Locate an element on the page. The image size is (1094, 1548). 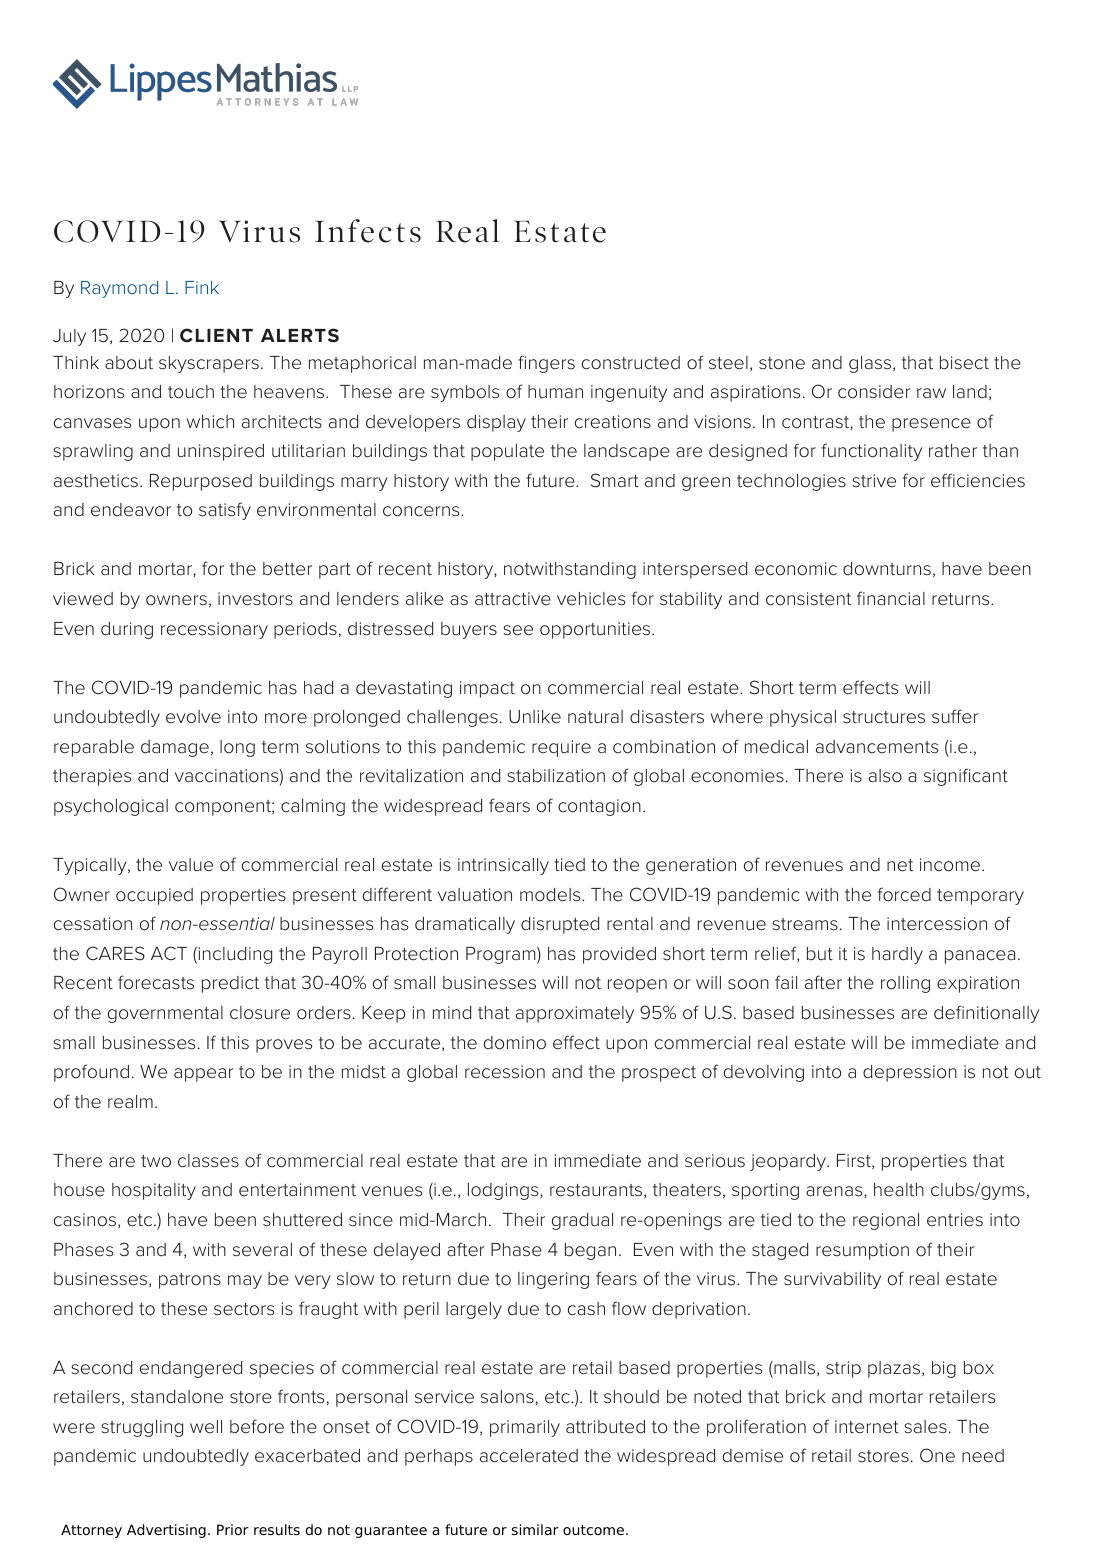
satisfy is located at coordinates (225, 511).
